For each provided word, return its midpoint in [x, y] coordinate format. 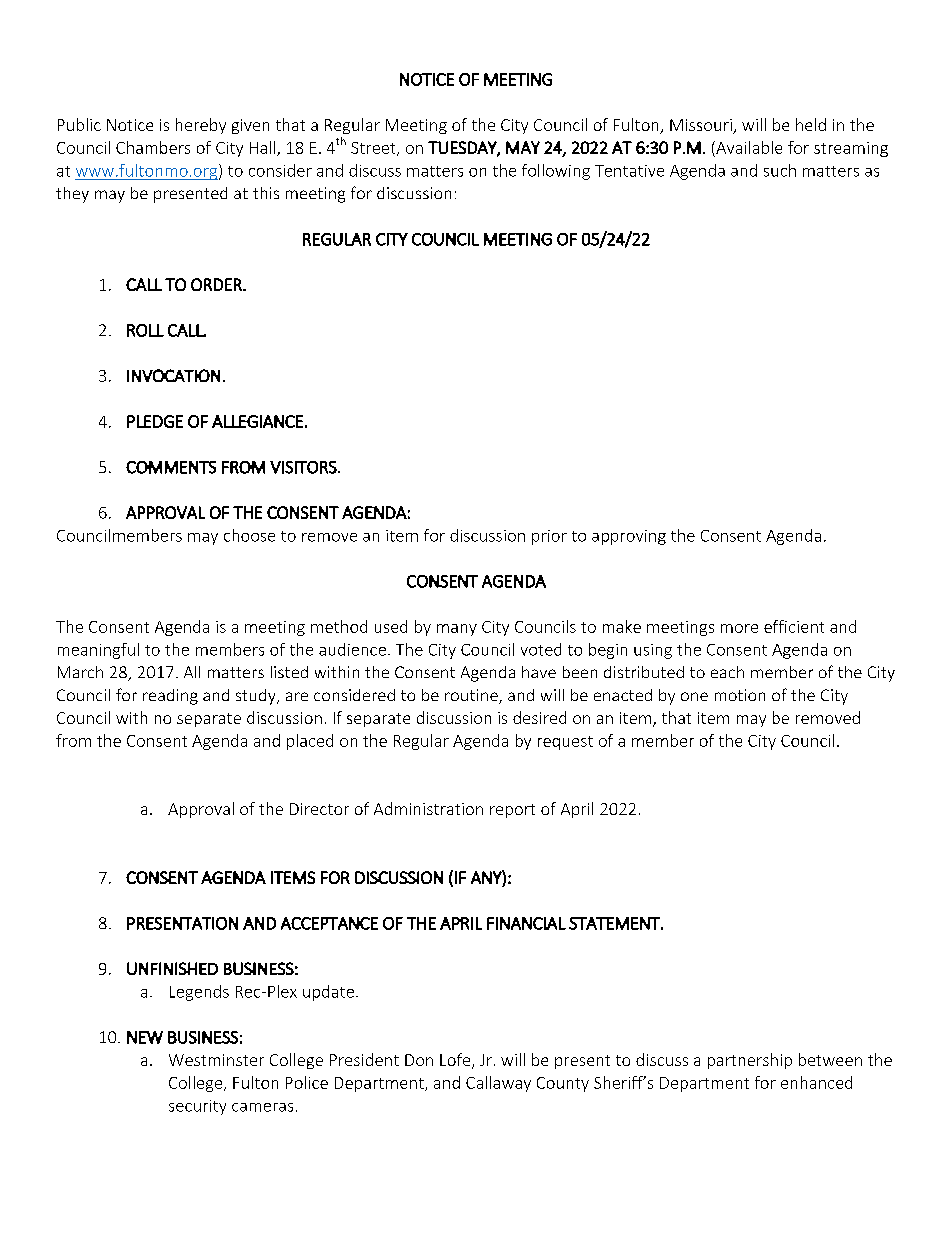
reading [170, 697]
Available [748, 147]
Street [374, 149]
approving [629, 537]
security [197, 1107]
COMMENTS [171, 467]
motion [740, 695]
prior [549, 537]
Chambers [153, 147]
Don [419, 1060]
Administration [428, 808]
